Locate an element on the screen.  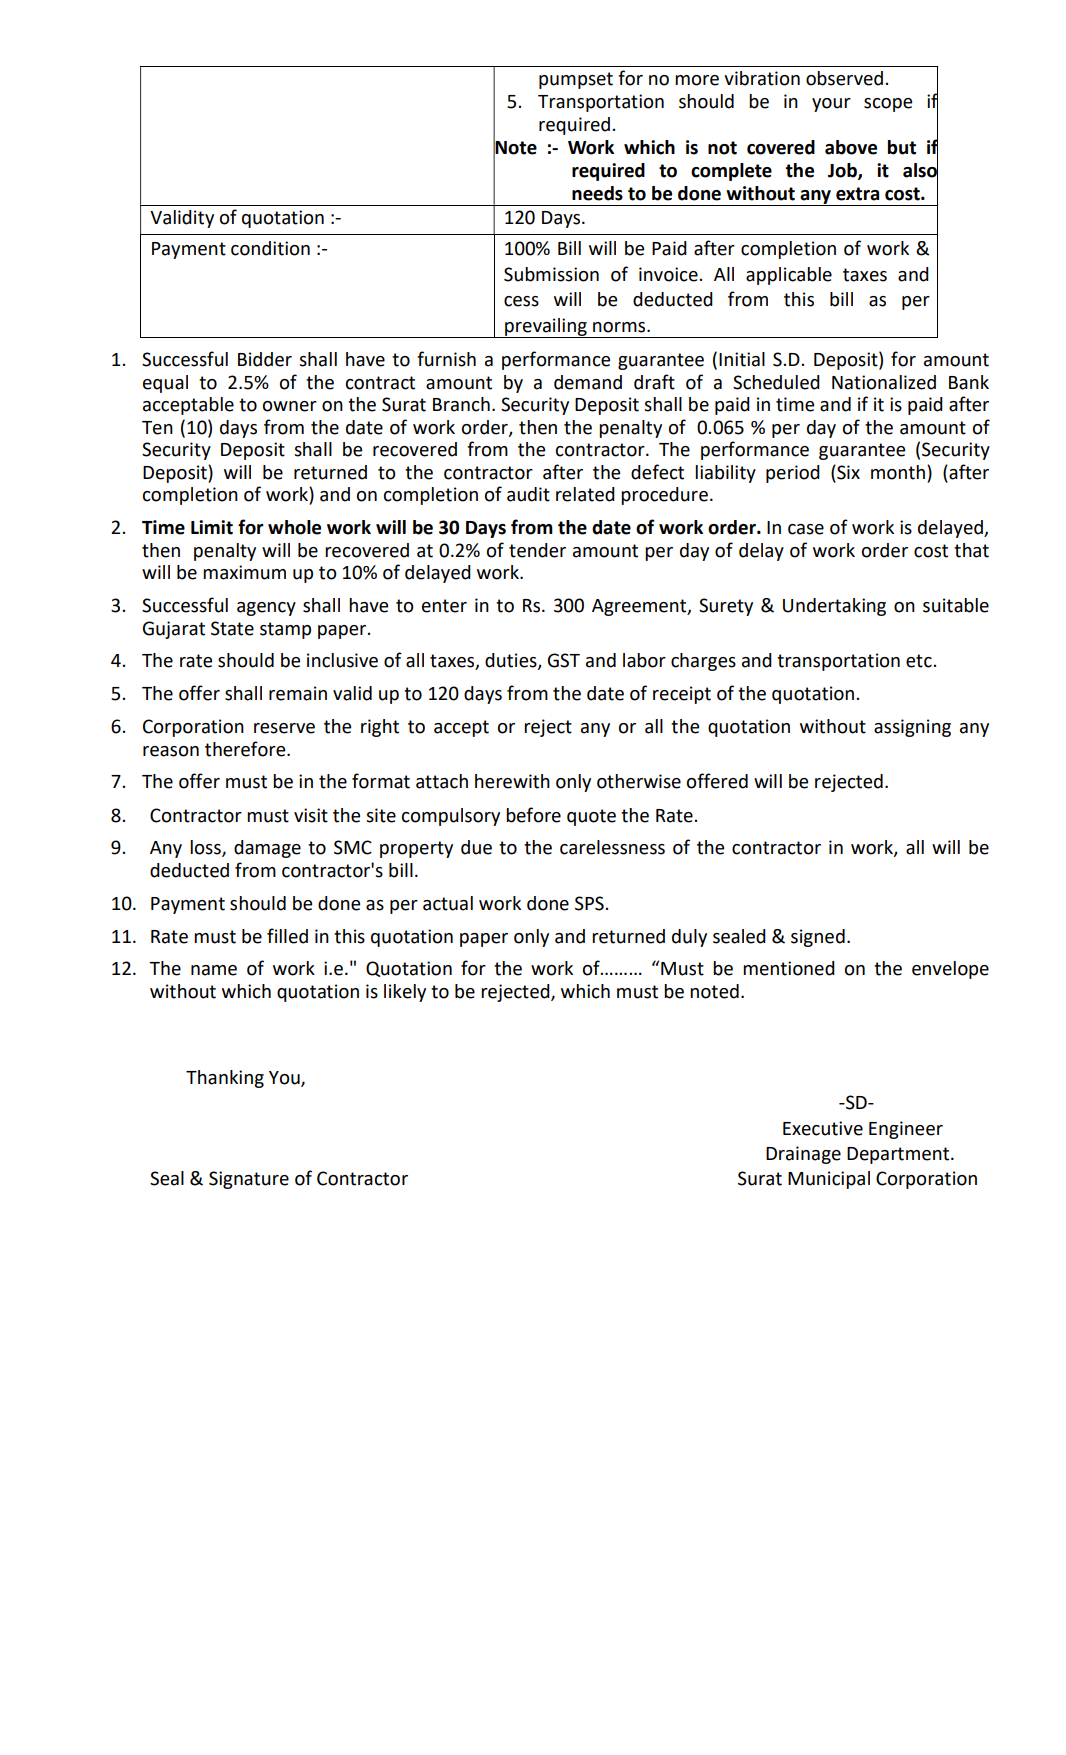
GST is located at coordinates (564, 660).
